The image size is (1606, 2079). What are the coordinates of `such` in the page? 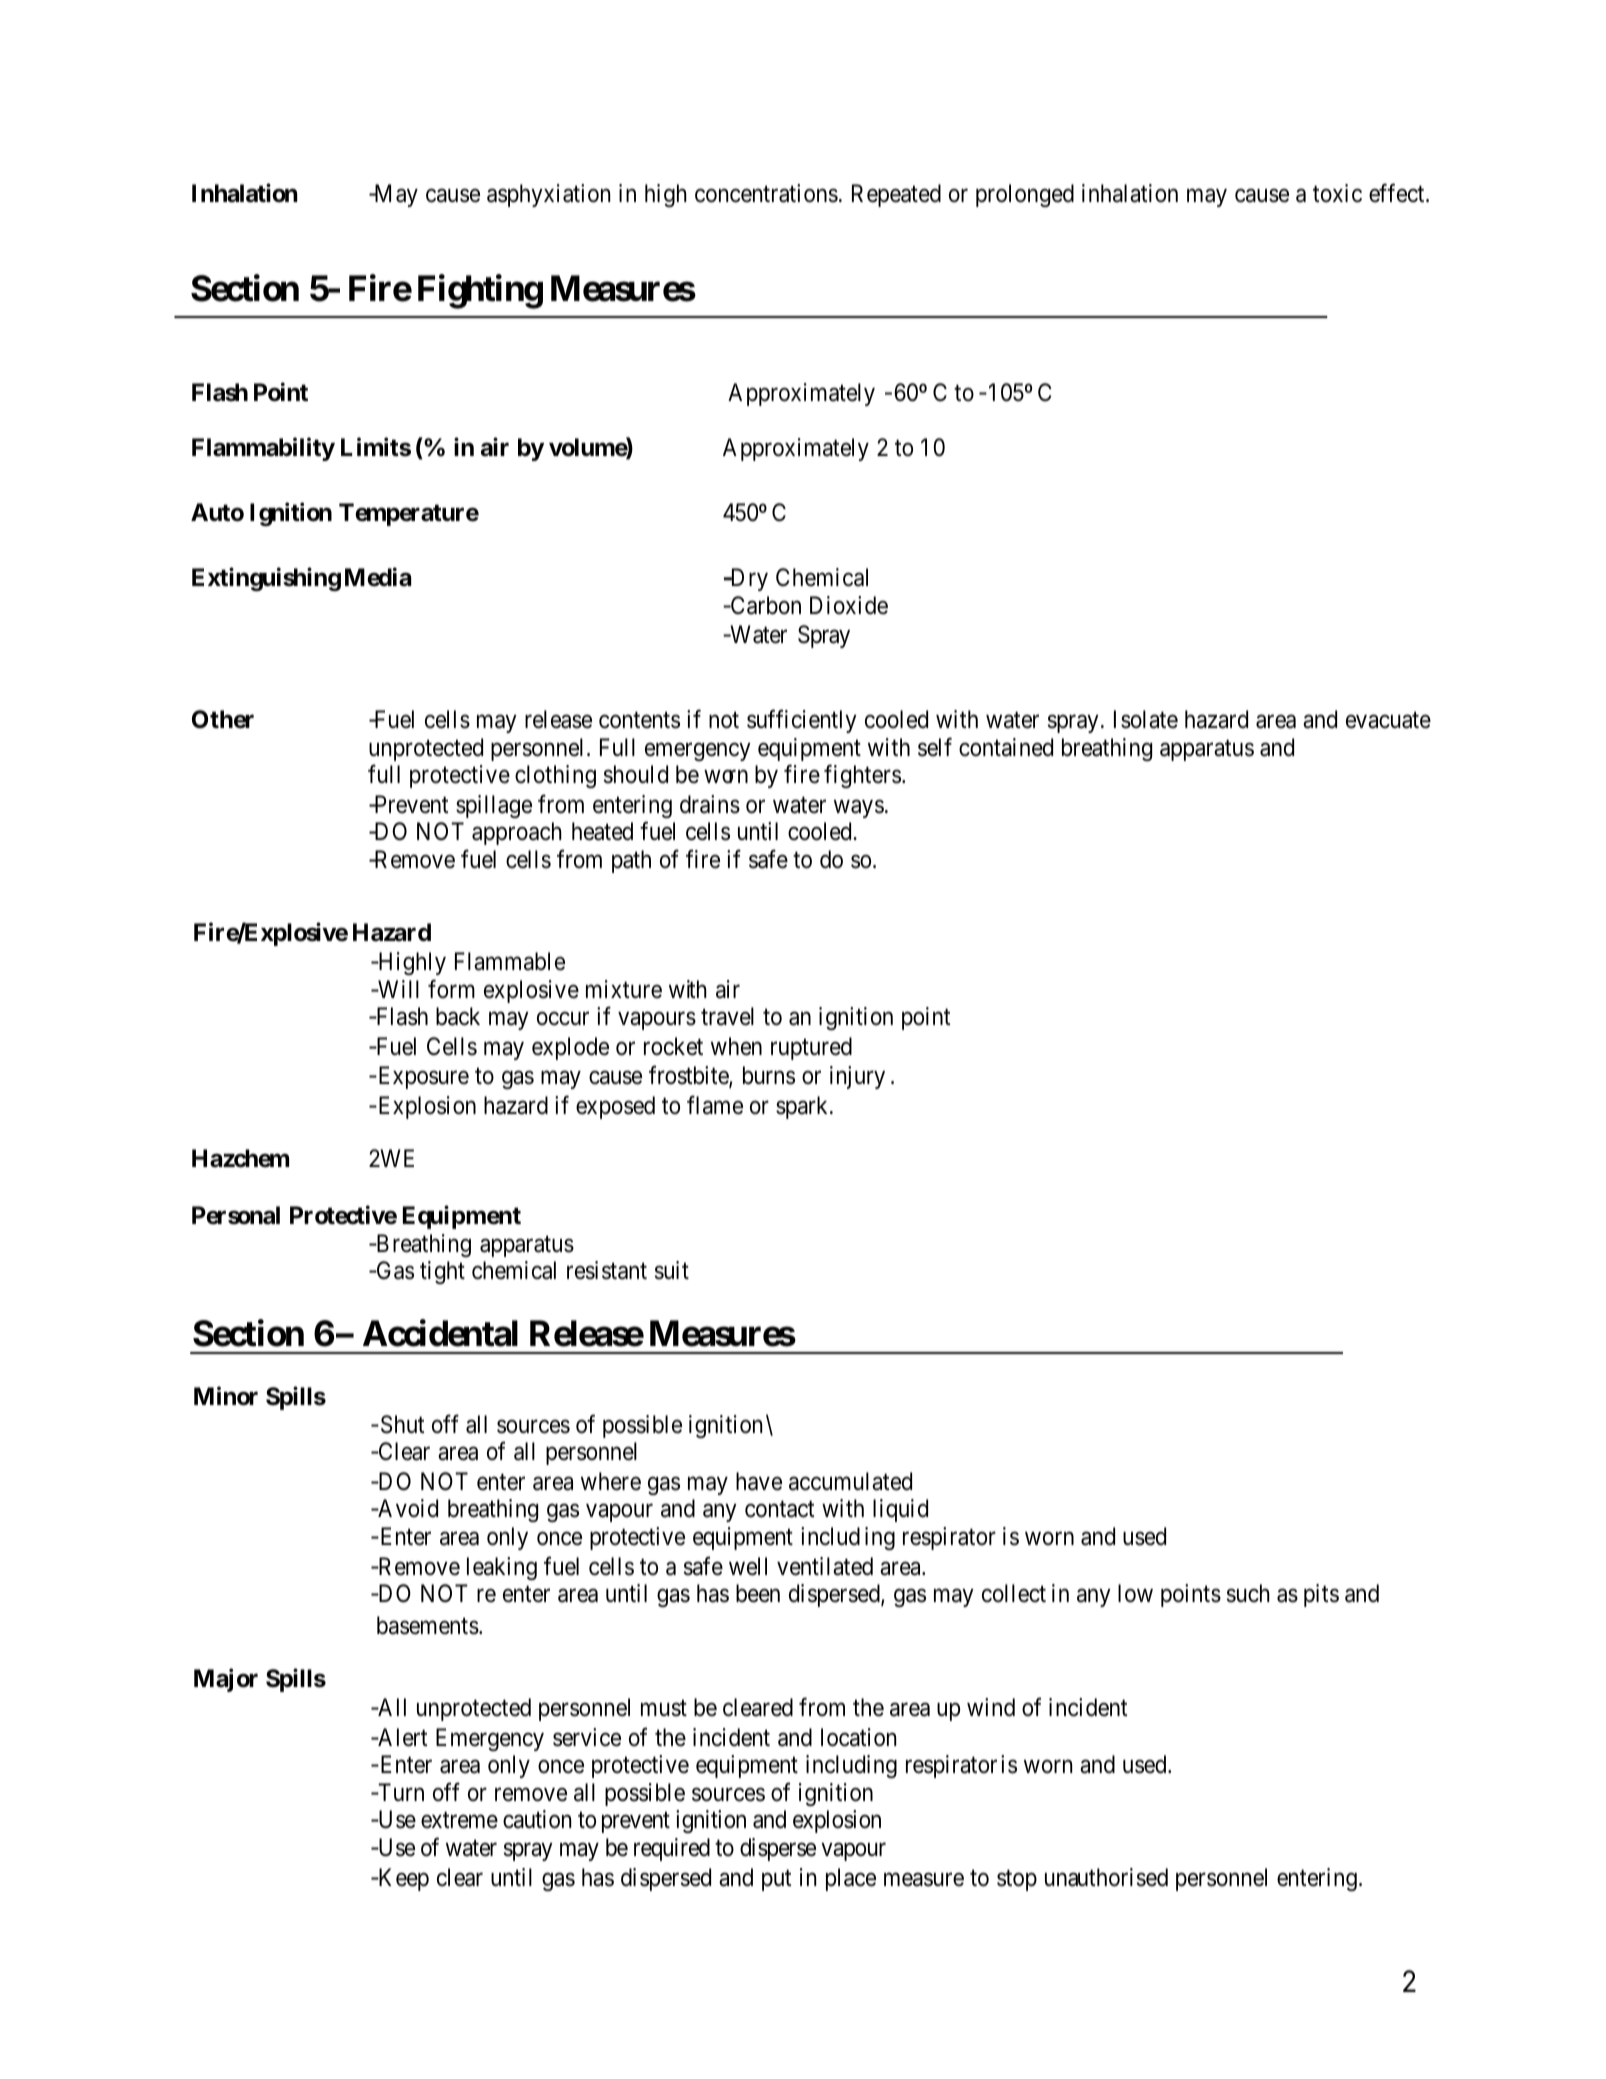 It's located at (1248, 1593).
